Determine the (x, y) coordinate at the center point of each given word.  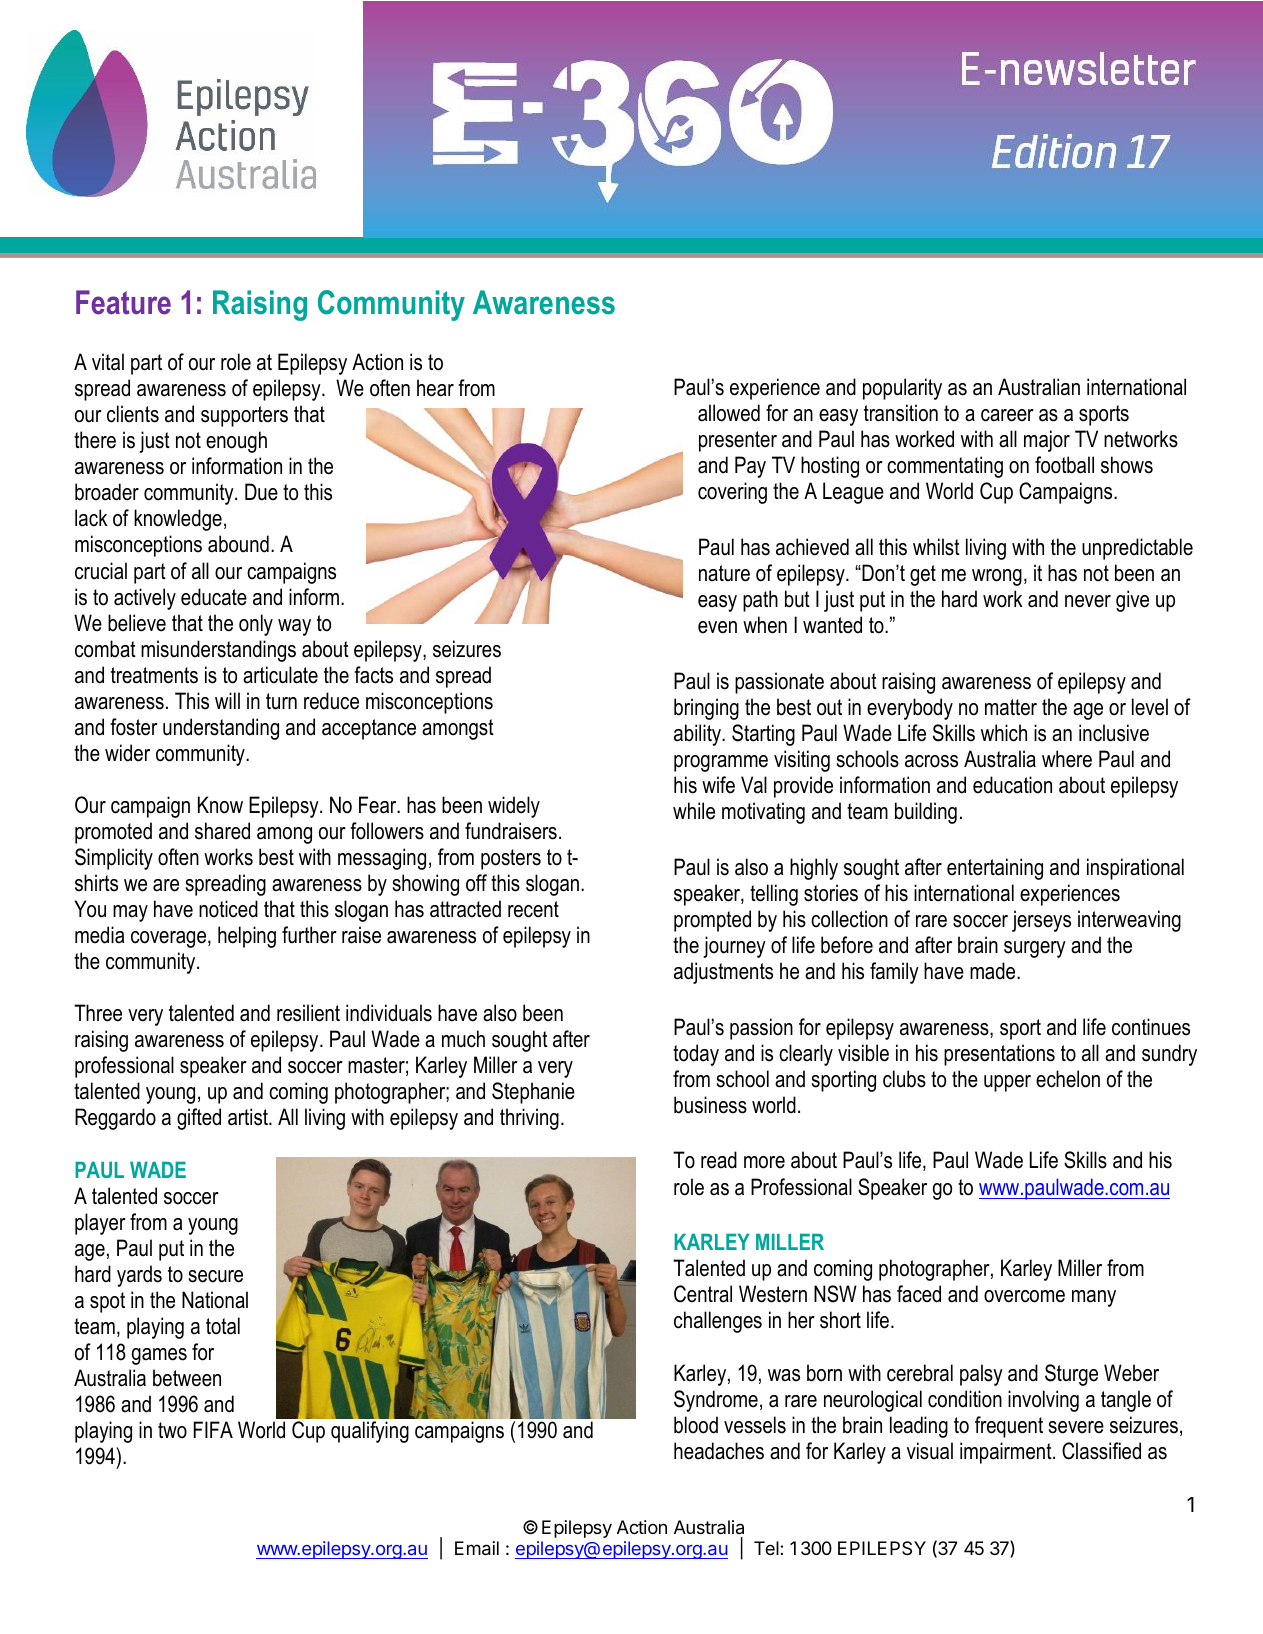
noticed (228, 909)
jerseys (1041, 921)
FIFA (213, 1429)
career (1007, 415)
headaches (719, 1451)
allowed (729, 413)
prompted (712, 921)
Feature (123, 302)
